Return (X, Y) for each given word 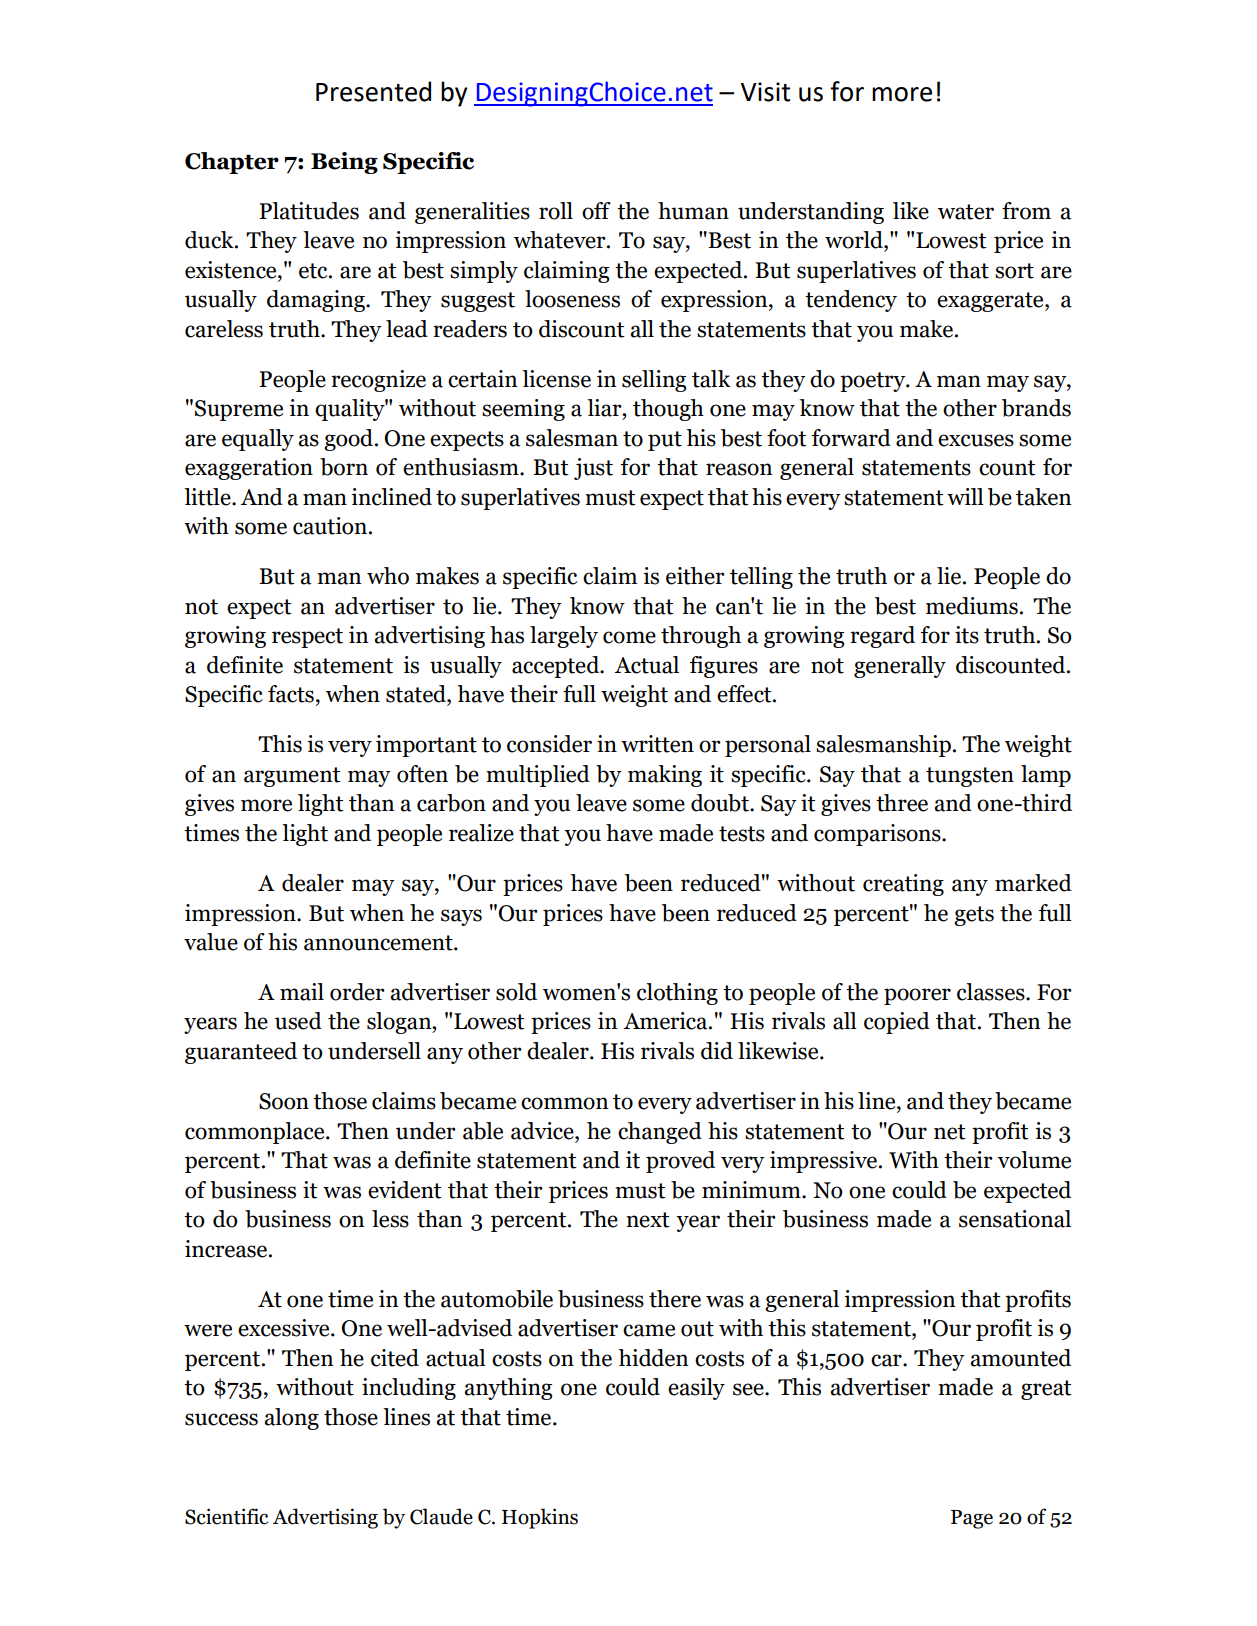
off (596, 211)
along (291, 1419)
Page (972, 1519)
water (966, 212)
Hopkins (540, 1518)
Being (344, 163)
